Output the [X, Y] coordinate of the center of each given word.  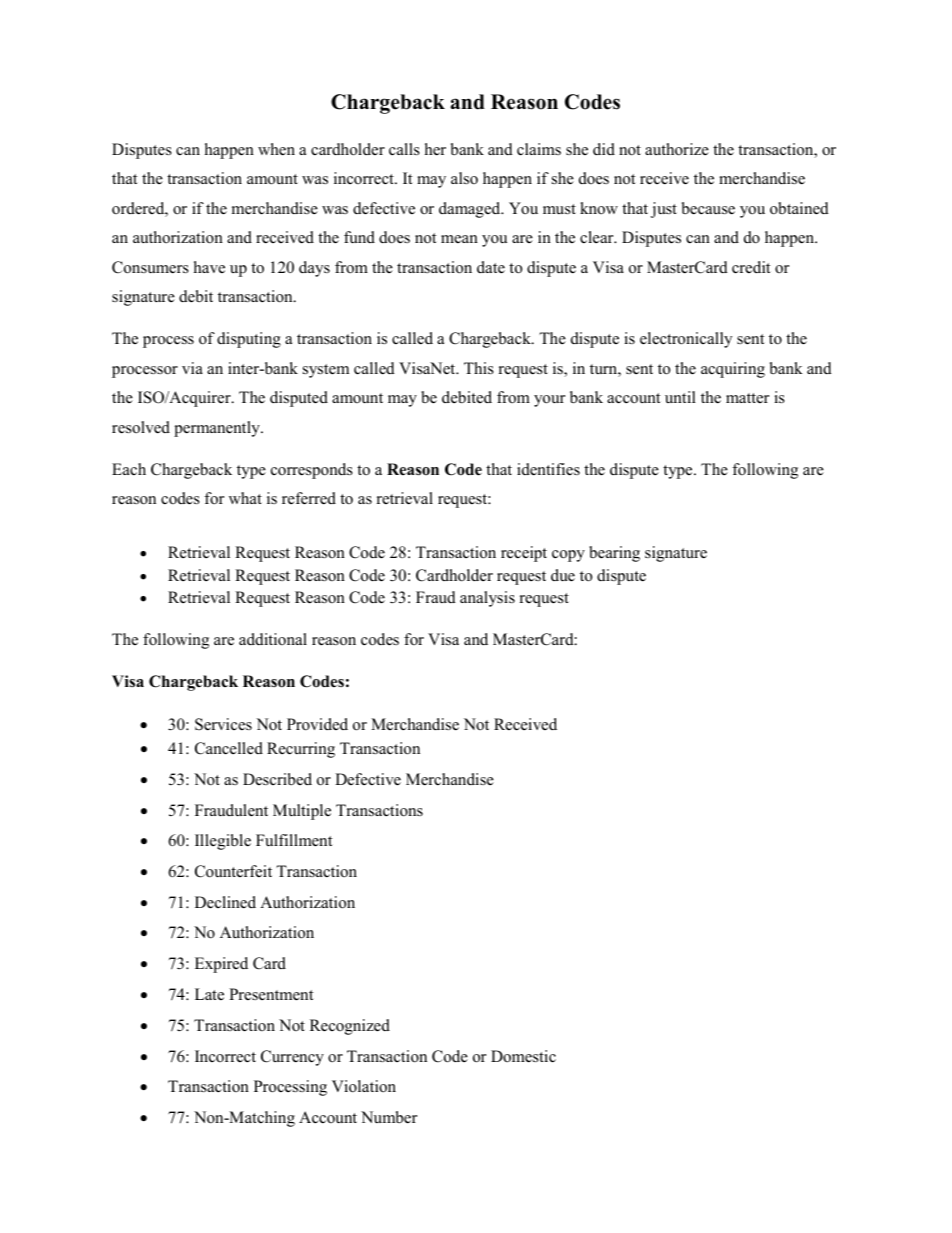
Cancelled [229, 748]
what [245, 498]
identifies [548, 469]
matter [747, 398]
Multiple [302, 812]
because [708, 208]
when [276, 149]
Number [389, 1117]
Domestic [523, 1056]
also [464, 178]
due [563, 575]
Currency [292, 1058]
